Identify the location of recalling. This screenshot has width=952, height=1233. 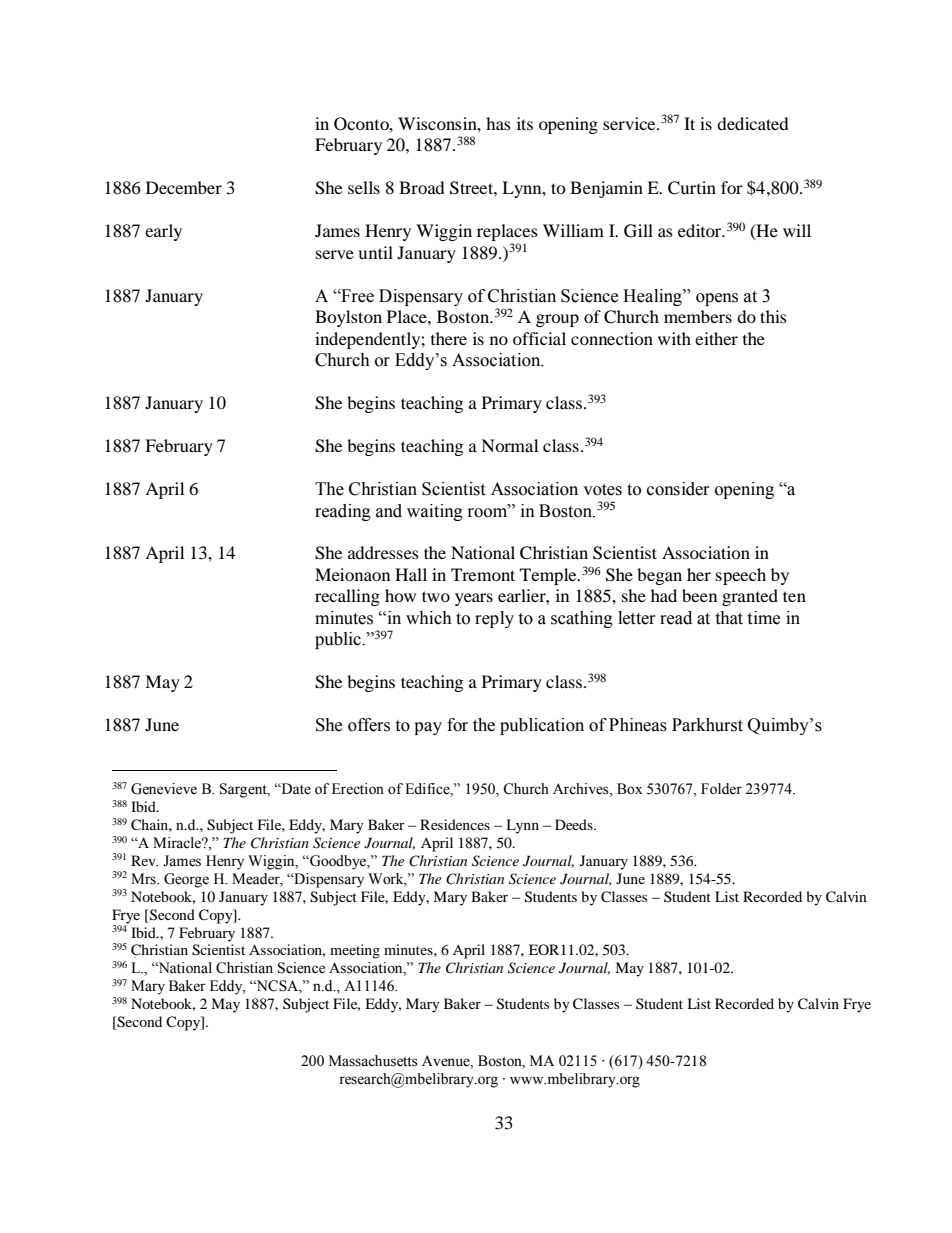
(347, 597).
